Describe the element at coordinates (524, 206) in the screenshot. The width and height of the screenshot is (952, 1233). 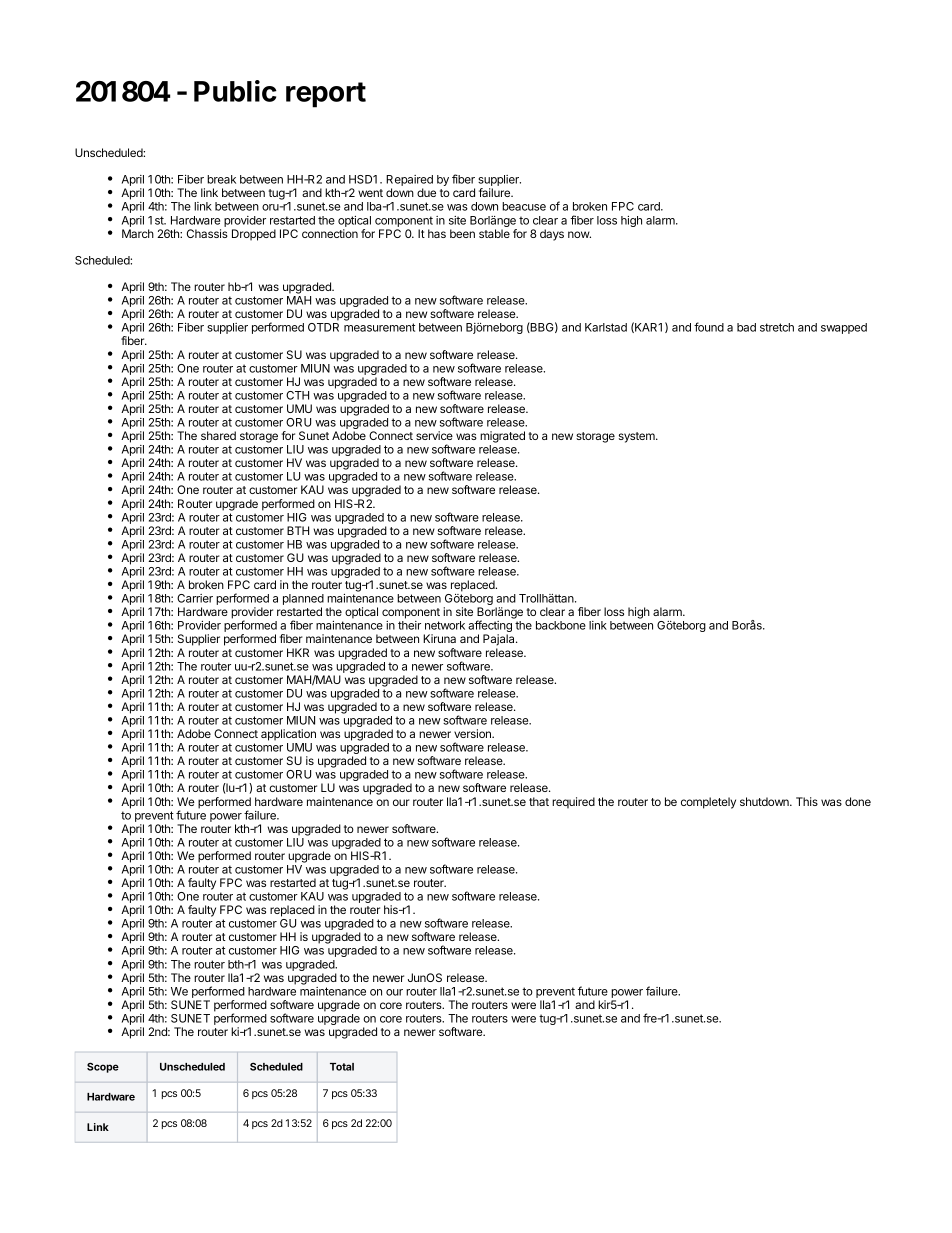
I see `beacuse` at that location.
